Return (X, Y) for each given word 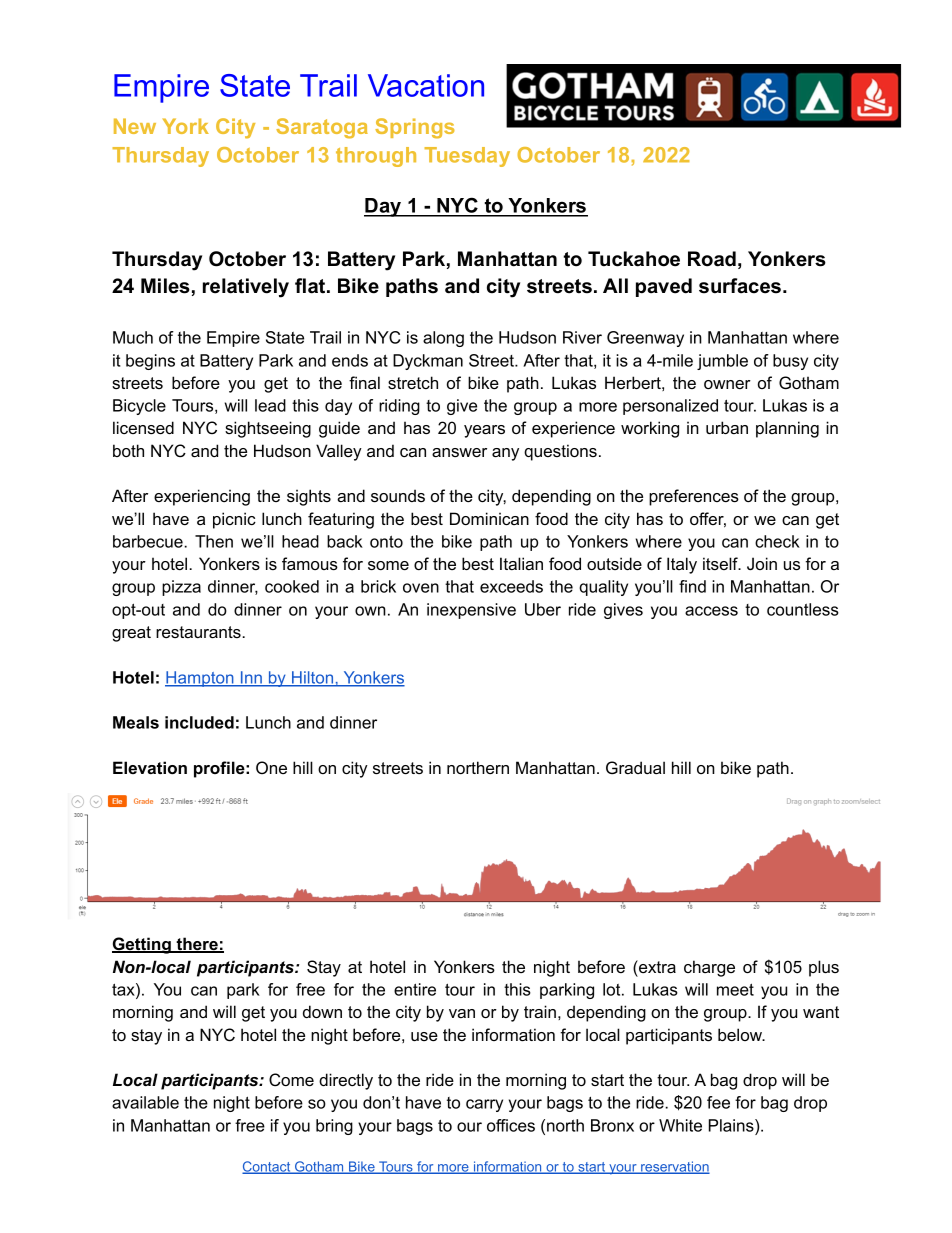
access (711, 611)
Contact (267, 1167)
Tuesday (467, 157)
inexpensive (471, 611)
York (186, 126)
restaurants (199, 632)
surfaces (741, 286)
